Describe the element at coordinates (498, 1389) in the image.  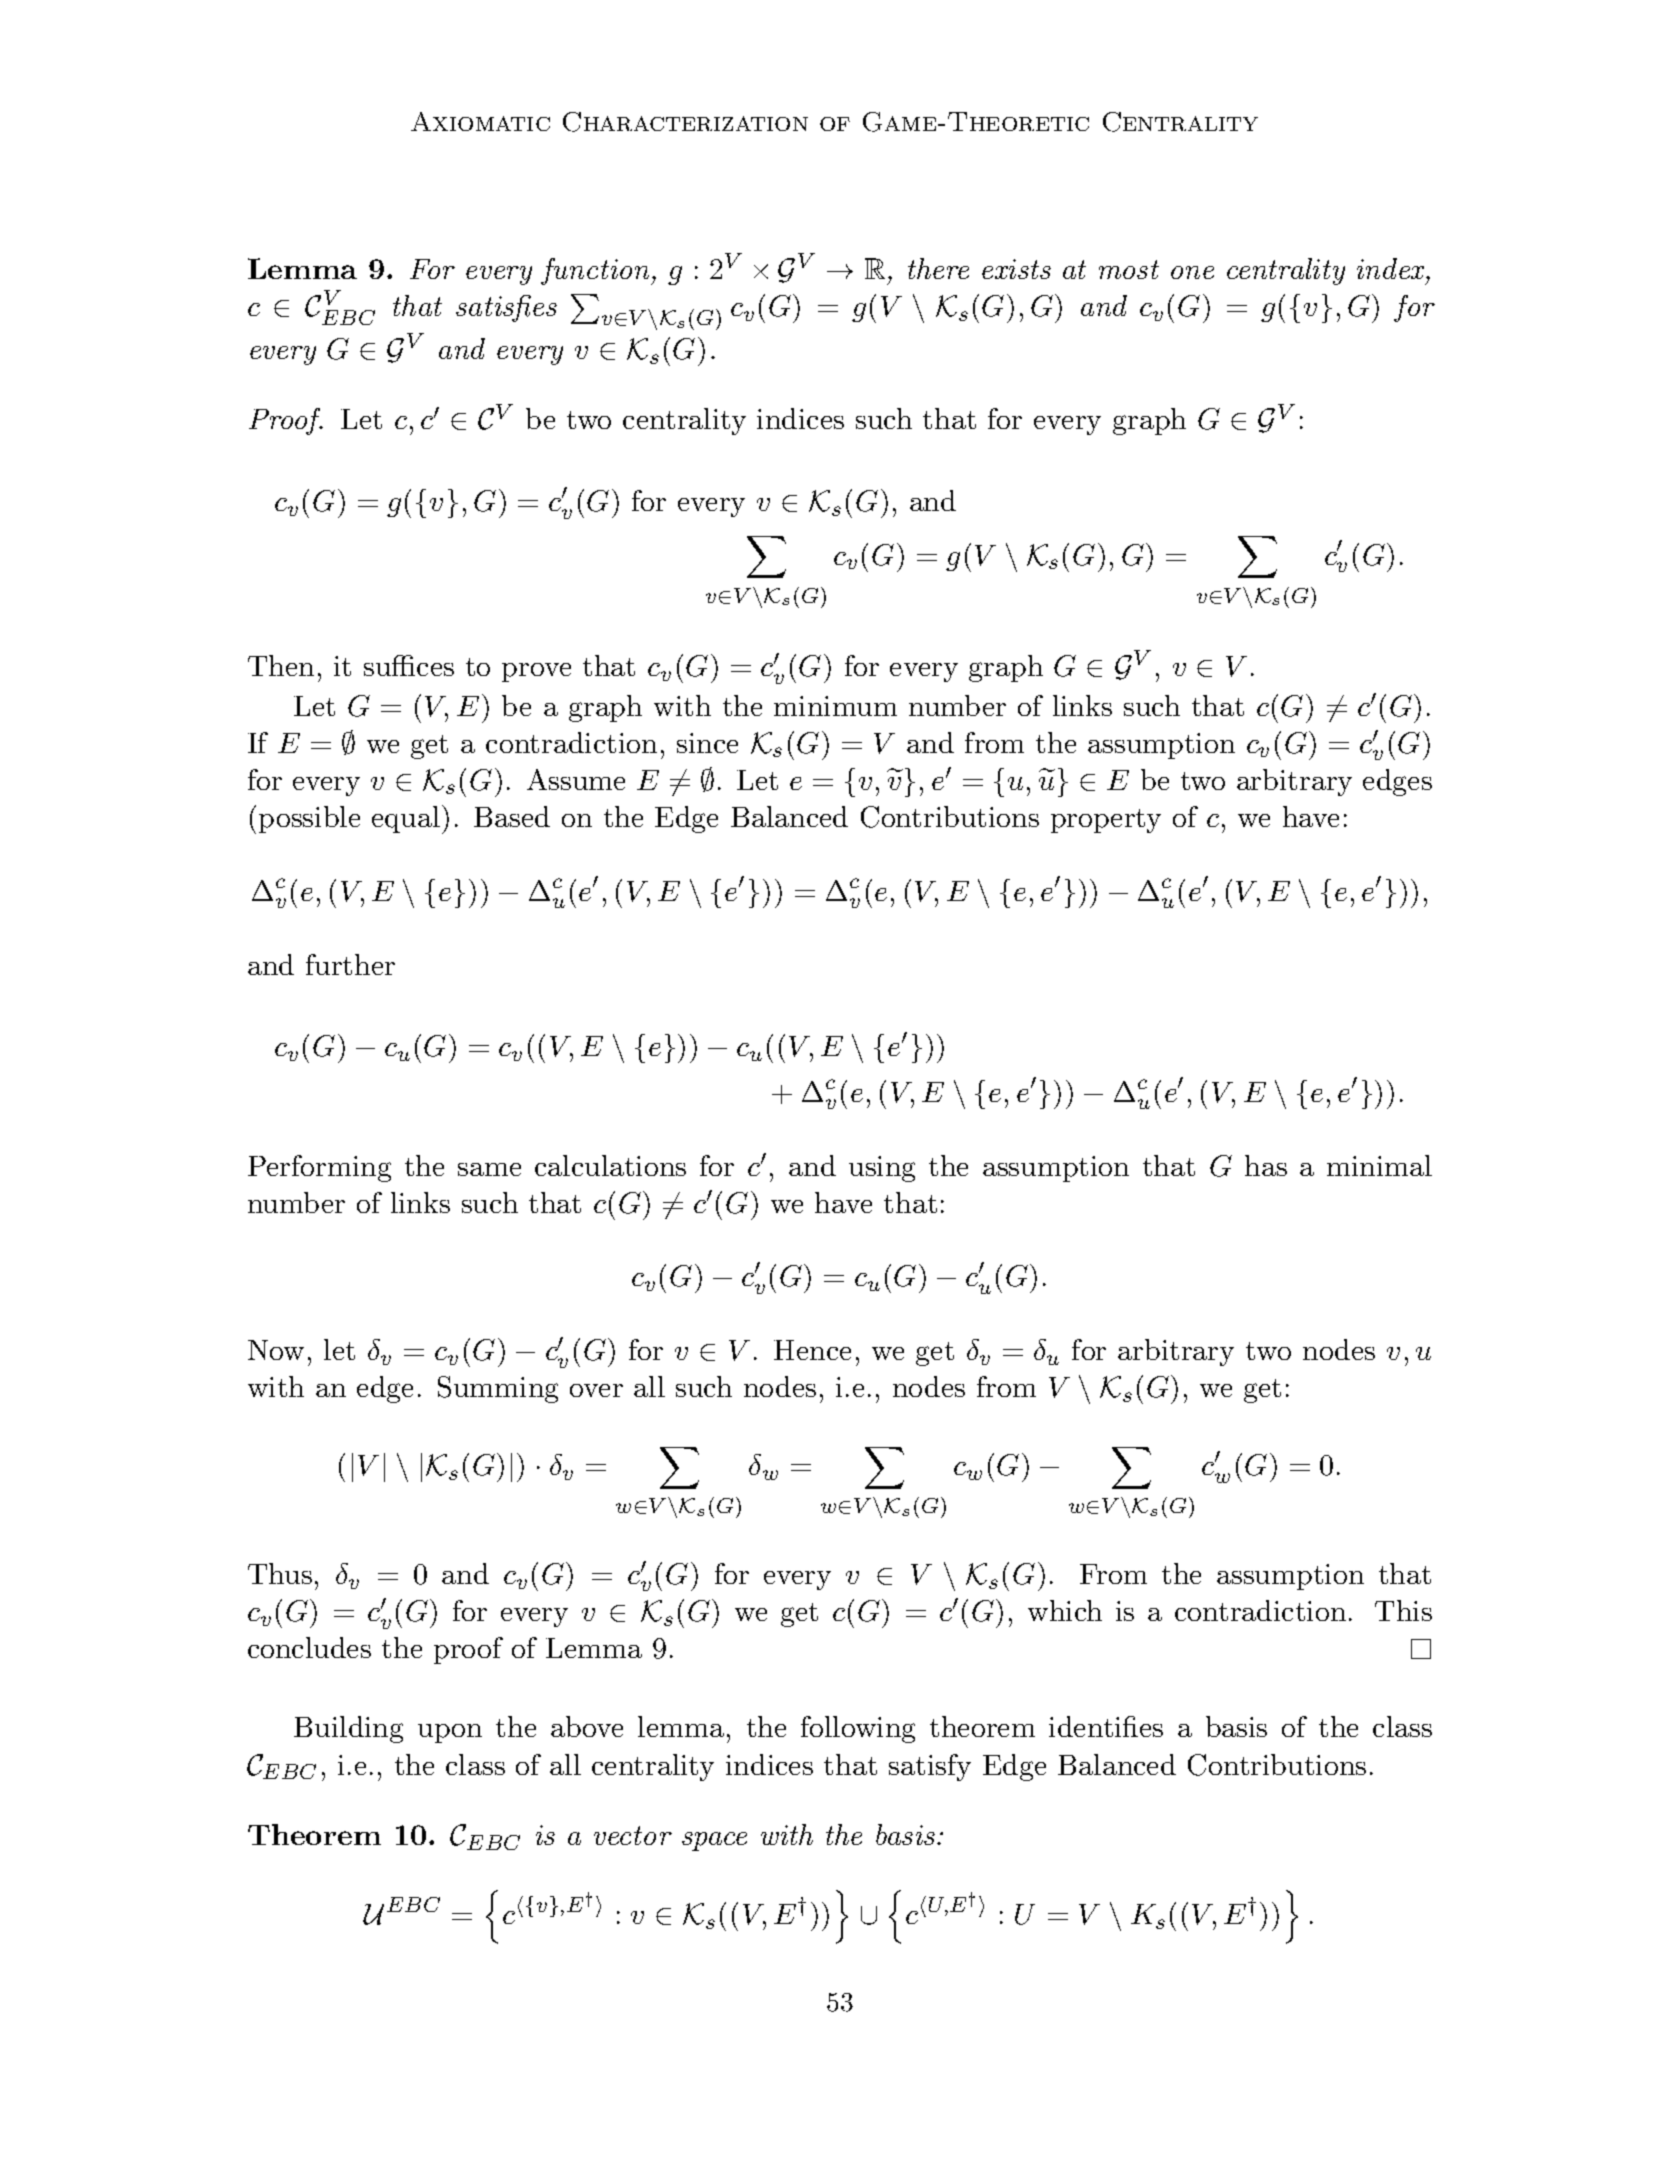
I see `Summing` at that location.
